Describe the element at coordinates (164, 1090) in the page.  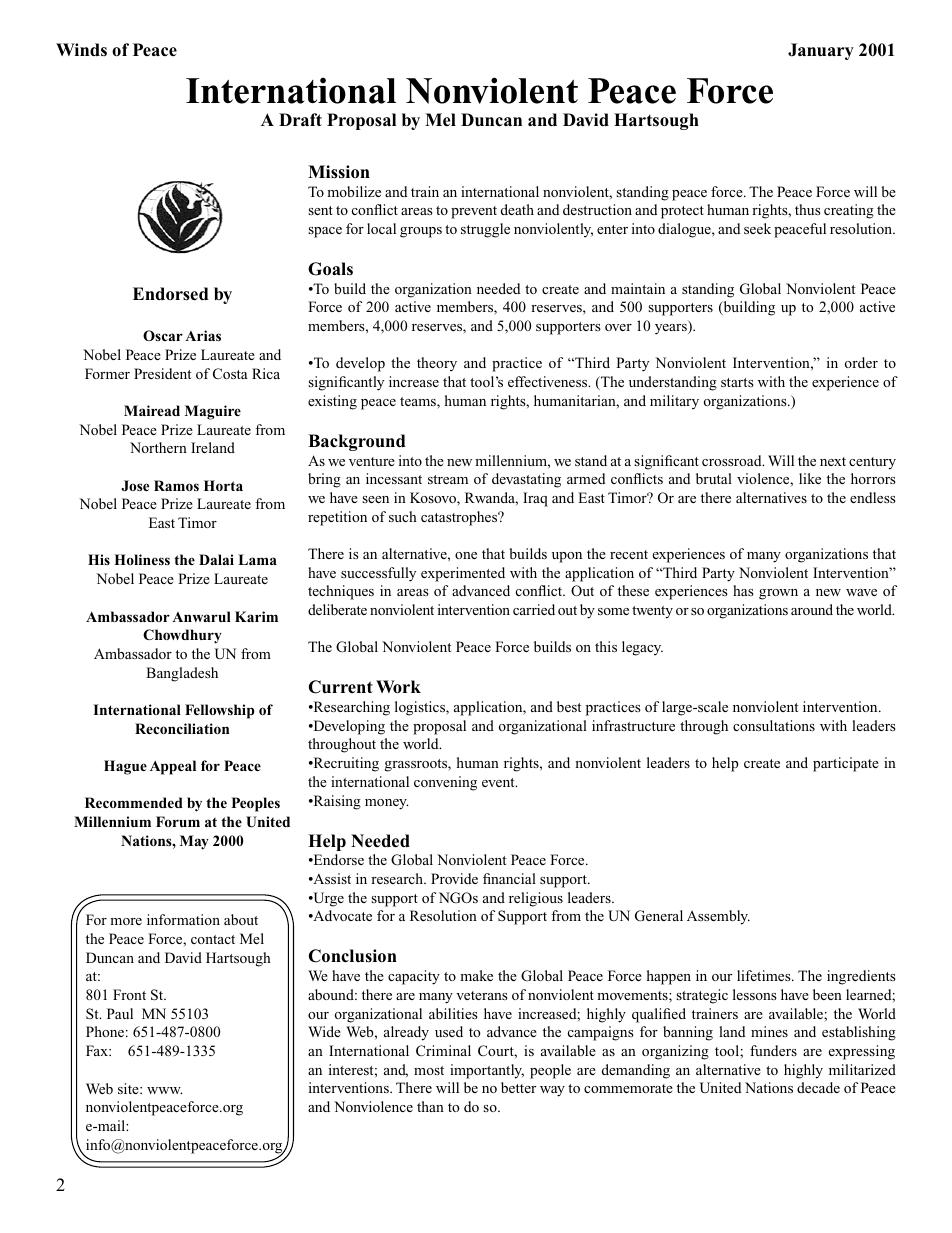
I see `www` at that location.
